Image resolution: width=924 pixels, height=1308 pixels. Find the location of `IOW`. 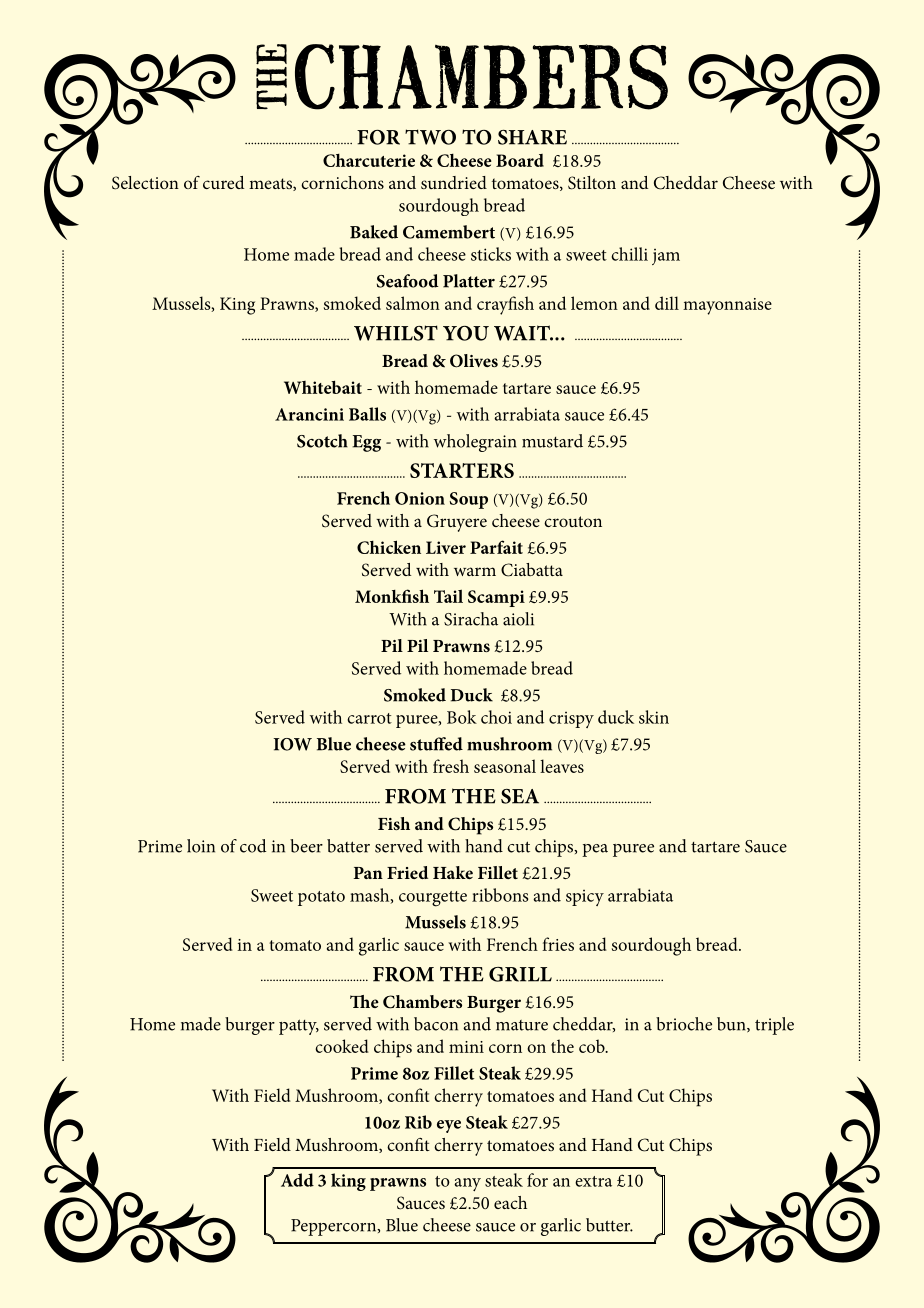

IOW is located at coordinates (293, 744).
